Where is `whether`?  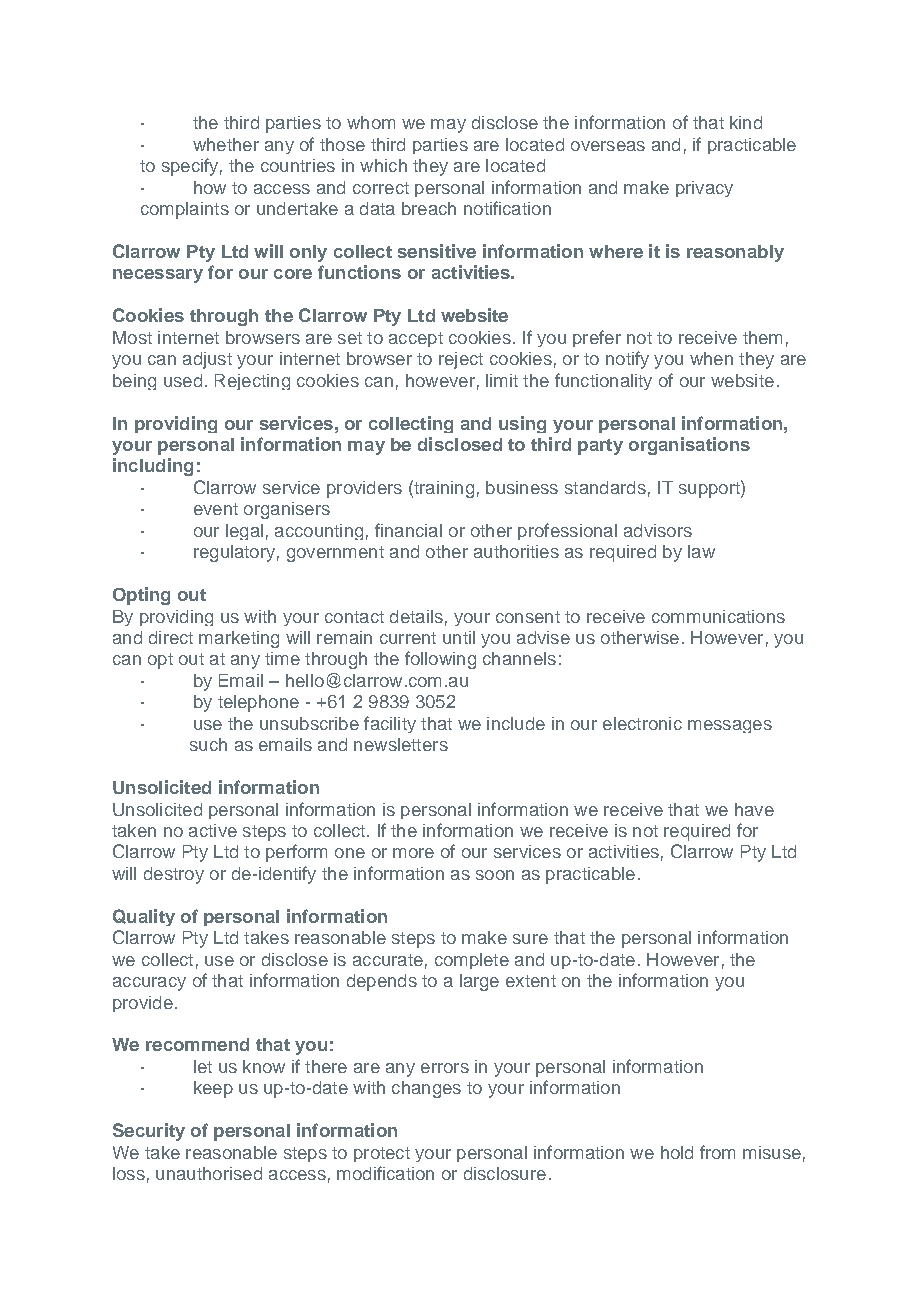
whether is located at coordinates (226, 144).
